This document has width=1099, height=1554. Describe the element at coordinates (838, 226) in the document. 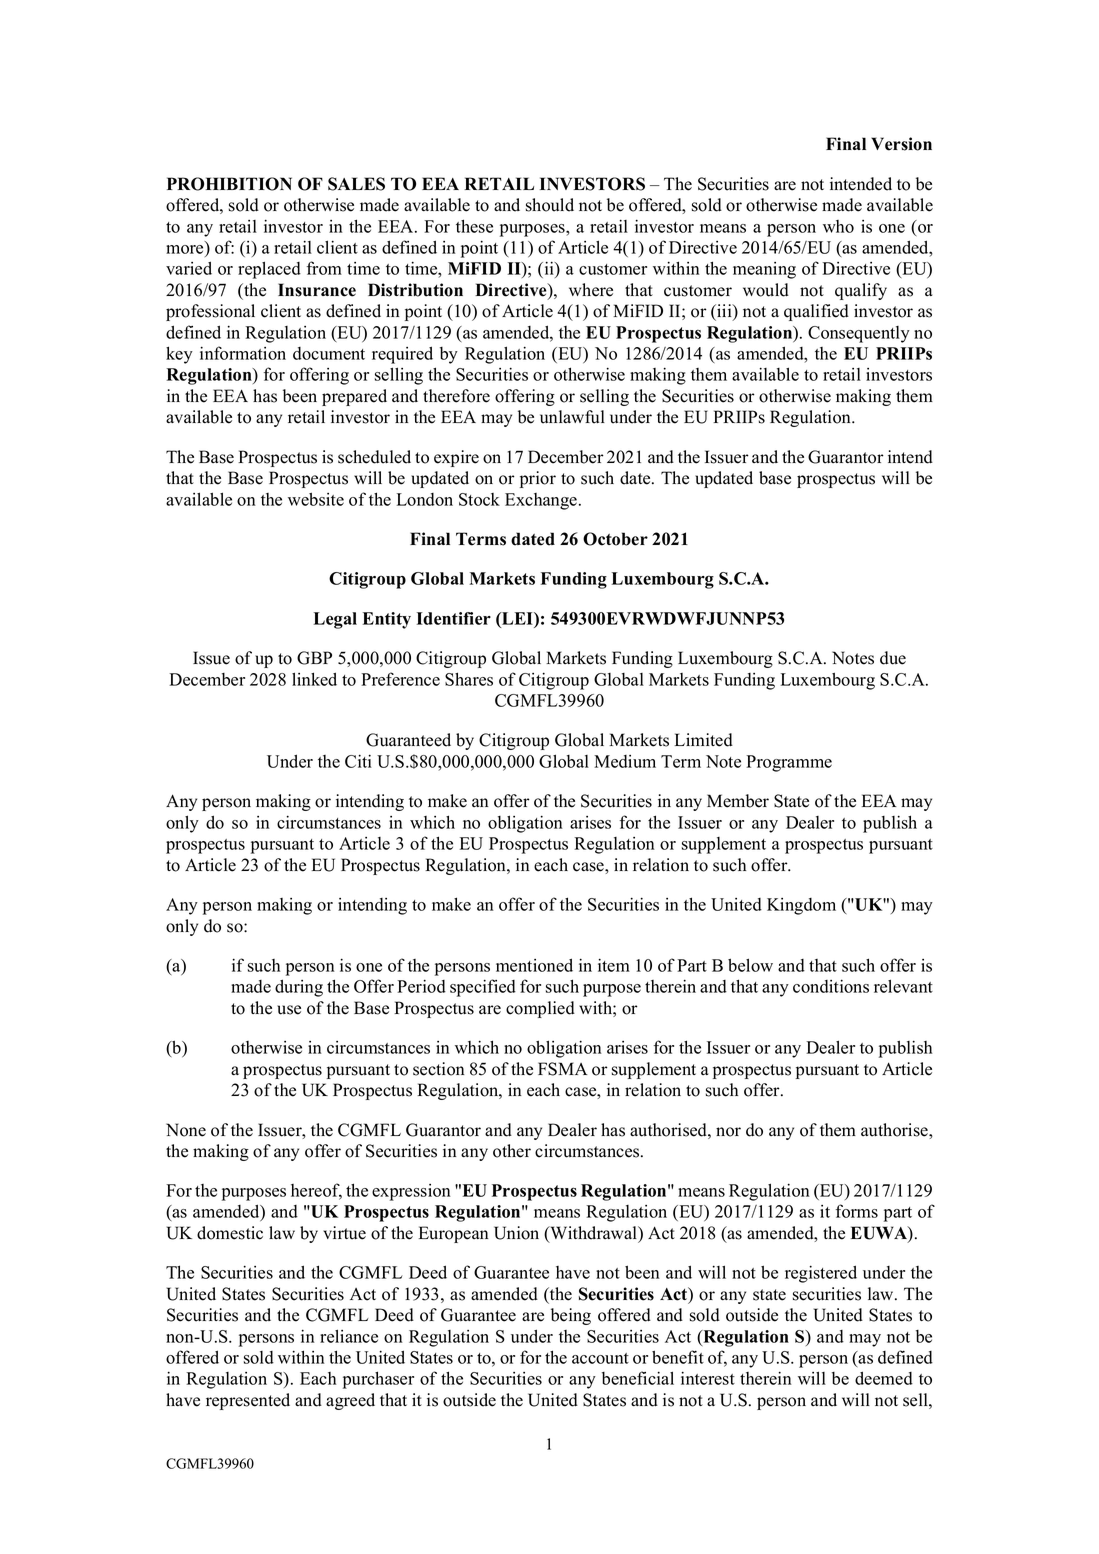

I see `who` at that location.
